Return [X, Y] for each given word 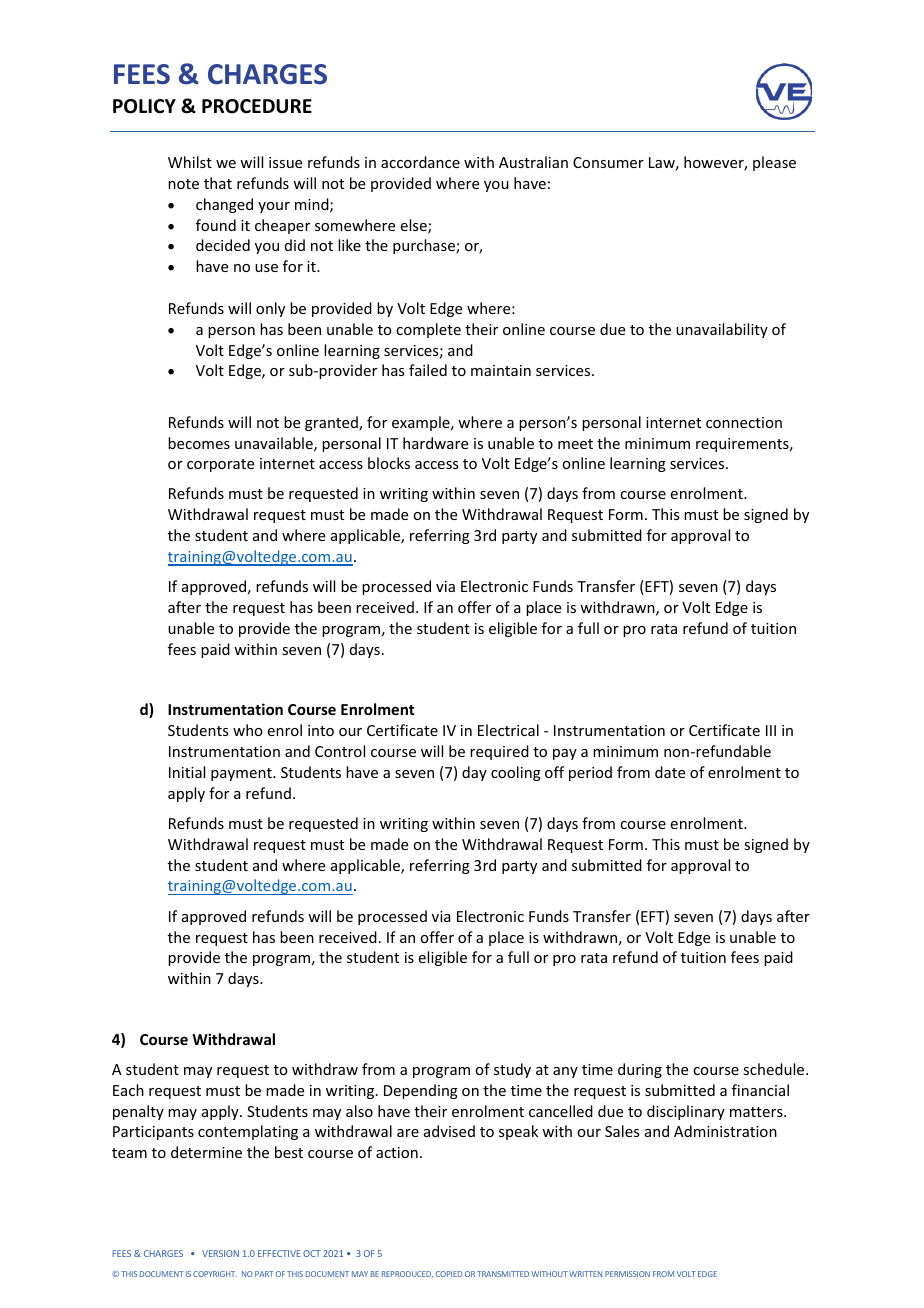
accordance [420, 162]
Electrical [508, 730]
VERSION [220, 1253]
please [774, 163]
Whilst [190, 162]
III [771, 730]
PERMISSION [627, 1274]
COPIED [449, 1274]
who [248, 730]
